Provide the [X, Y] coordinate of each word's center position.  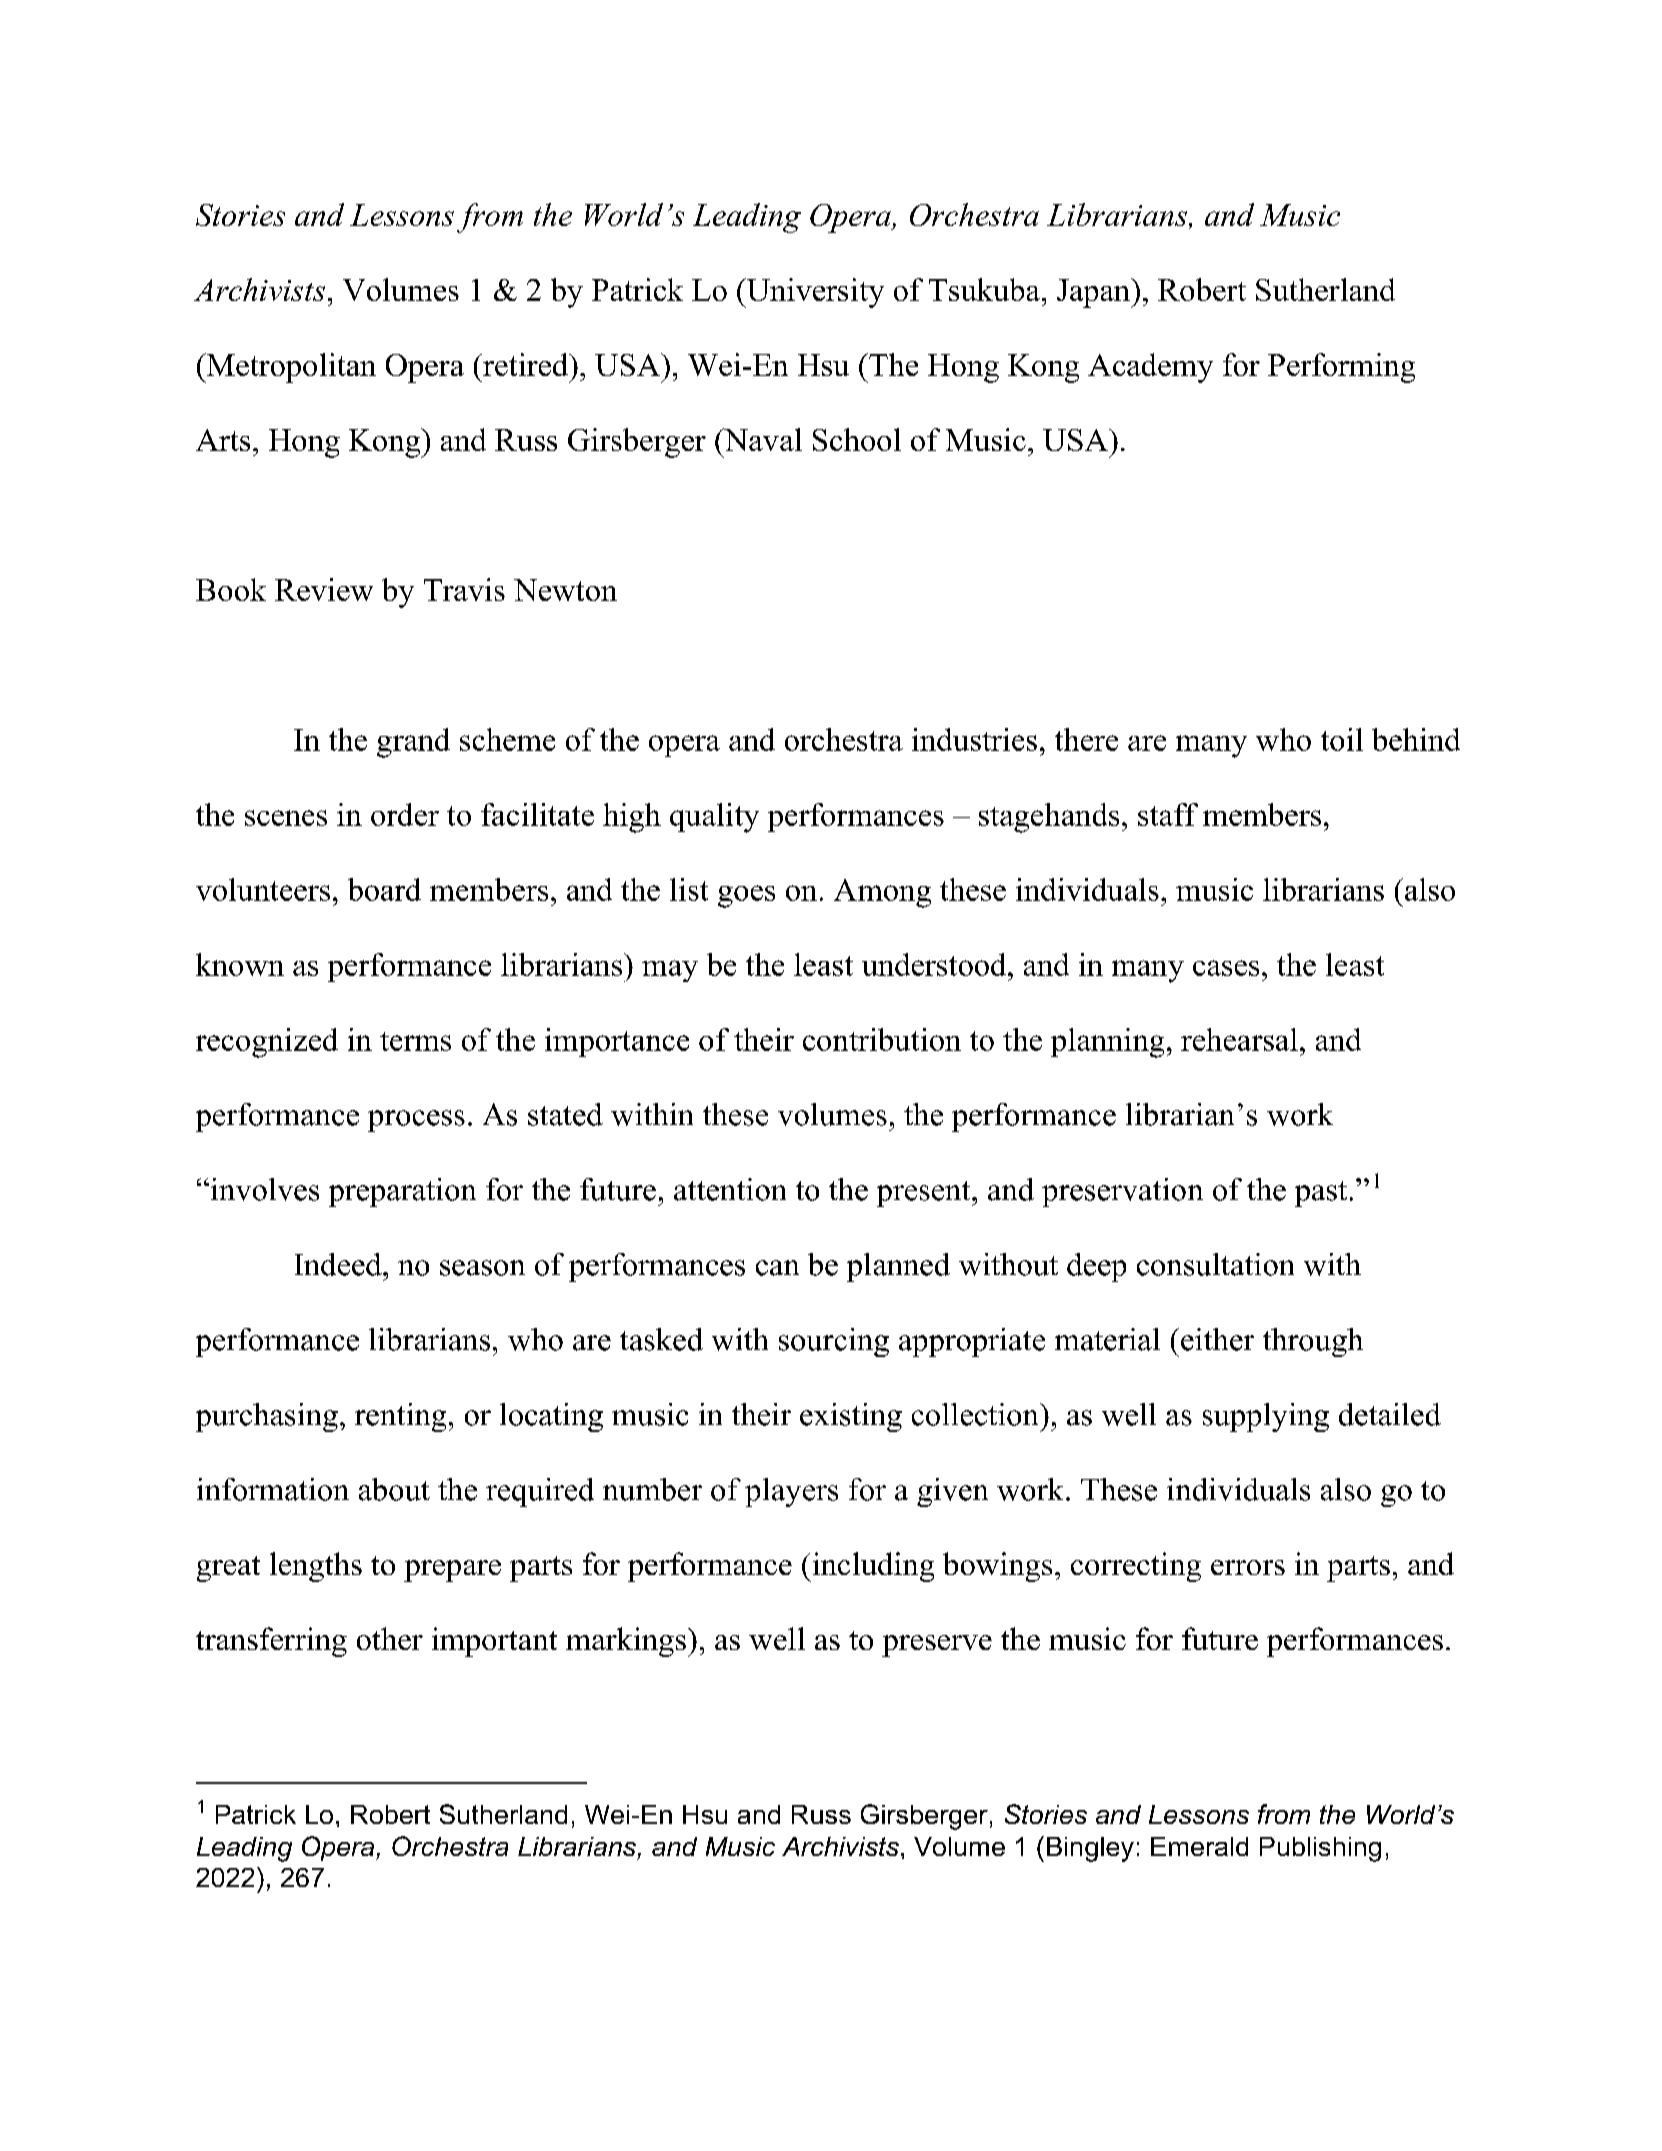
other [390, 1638]
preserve [937, 1646]
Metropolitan [290, 368]
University [814, 293]
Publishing [1320, 1849]
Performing [1341, 368]
